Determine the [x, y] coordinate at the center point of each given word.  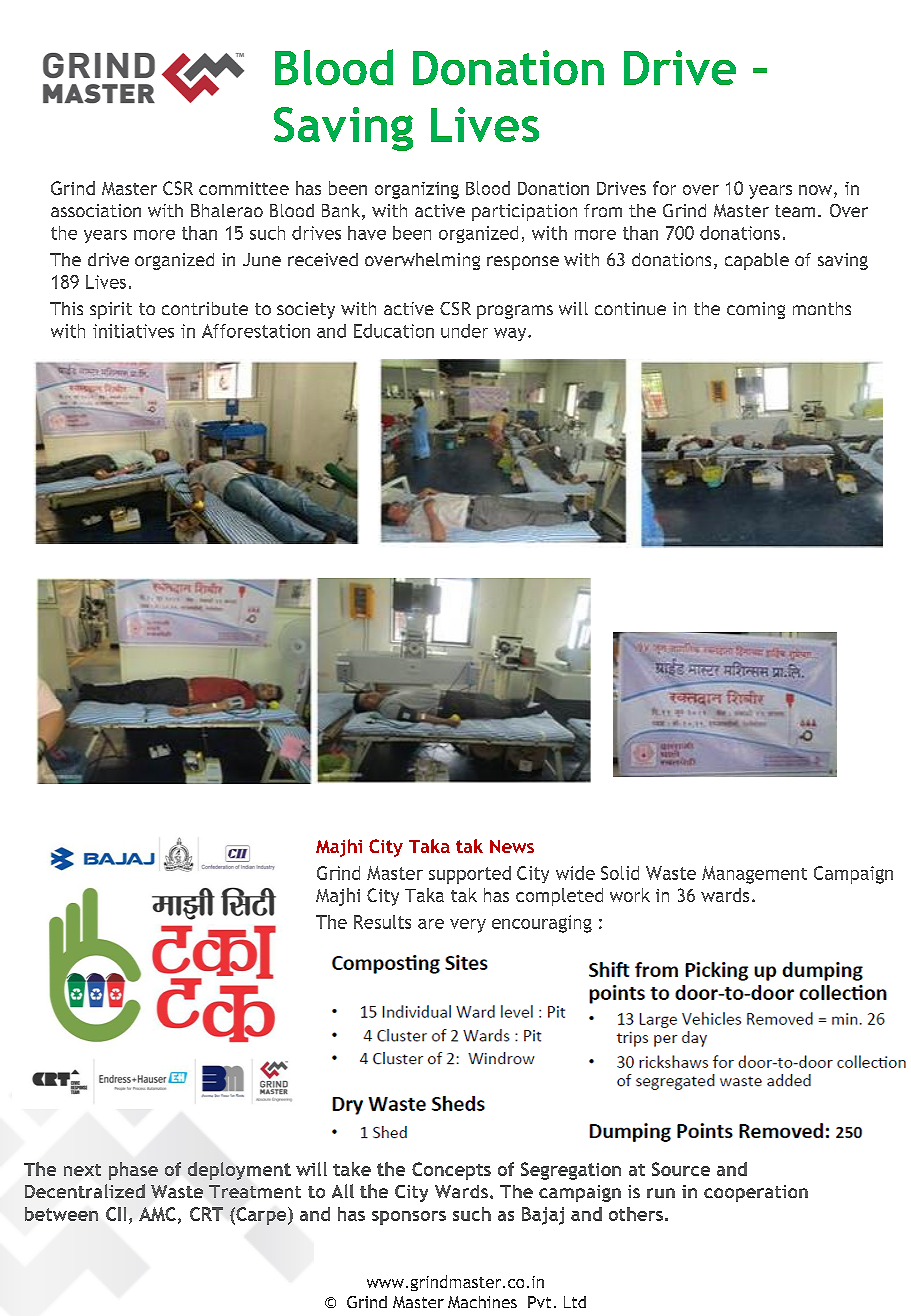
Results [382, 922]
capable [757, 261]
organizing [417, 190]
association [96, 210]
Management [754, 875]
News [512, 846]
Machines [482, 1302]
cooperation [756, 1193]
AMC [157, 1214]
